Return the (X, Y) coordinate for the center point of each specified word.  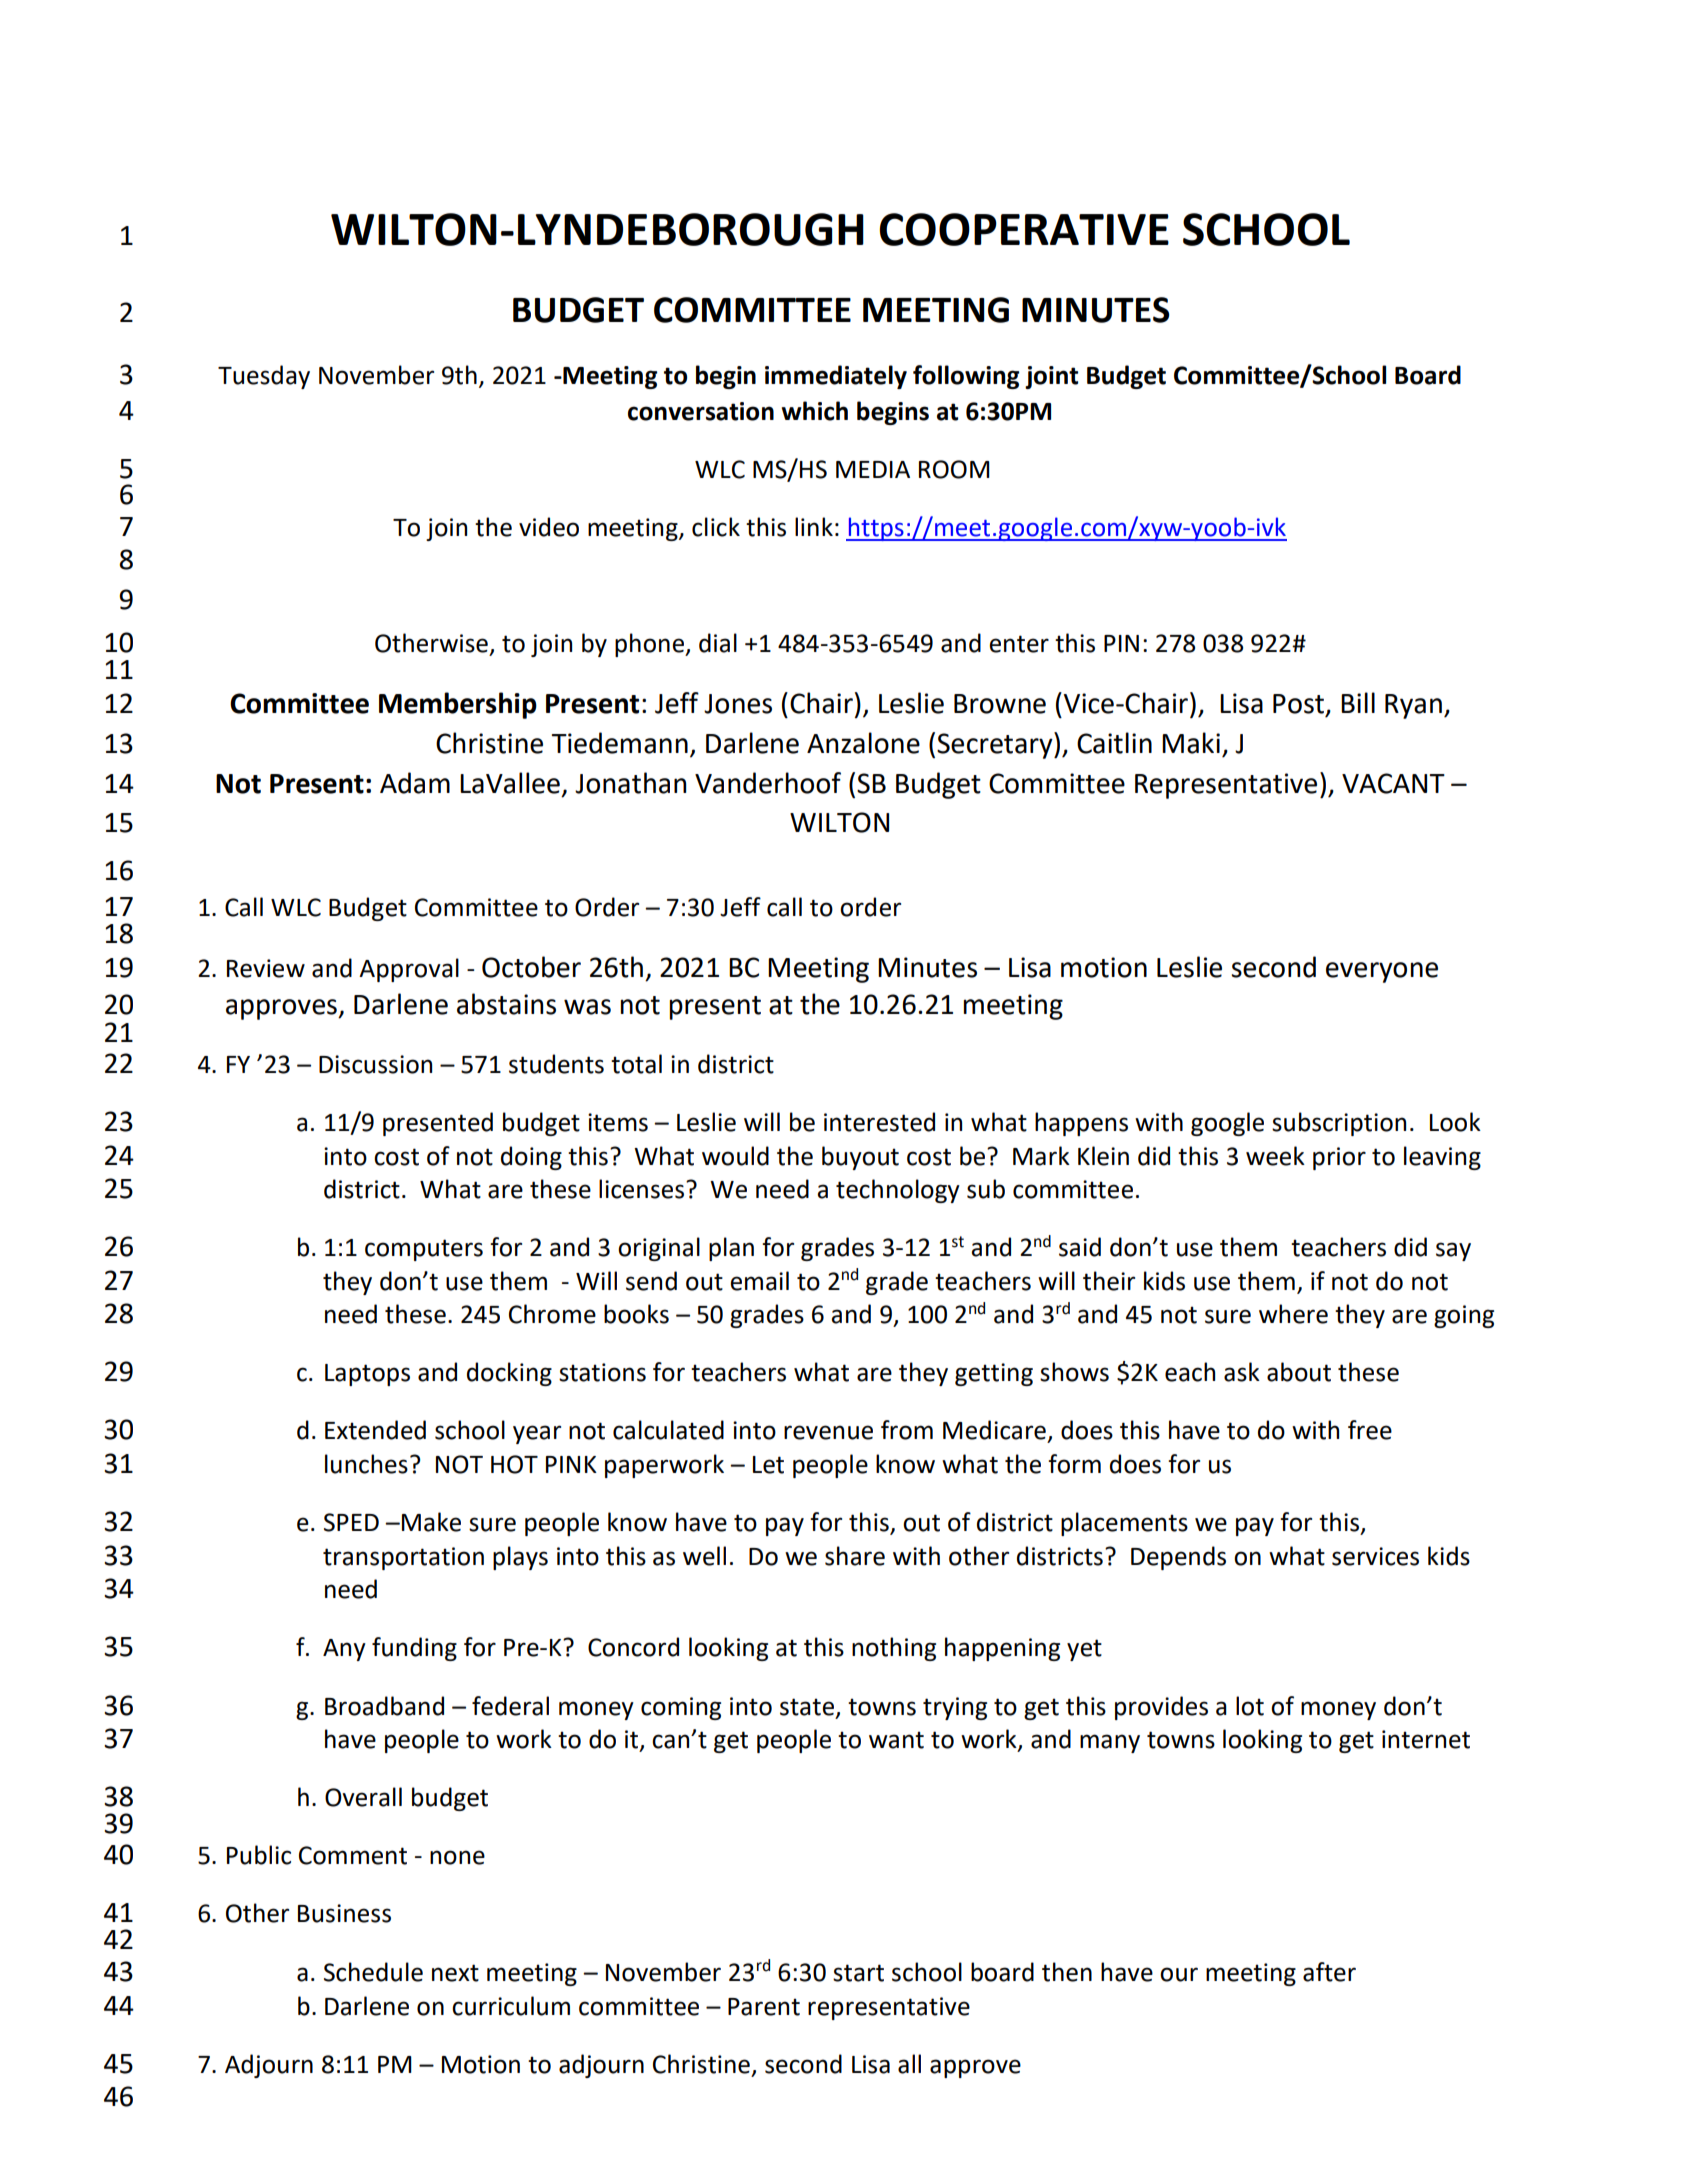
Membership (458, 705)
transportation (403, 1558)
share (855, 1556)
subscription (1339, 1124)
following (966, 377)
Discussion (375, 1064)
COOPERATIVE (1024, 229)
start (858, 1973)
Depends (1178, 1558)
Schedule (373, 1972)
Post (1298, 704)
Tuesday (264, 377)
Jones (738, 704)
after (1329, 1972)
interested (879, 1122)
